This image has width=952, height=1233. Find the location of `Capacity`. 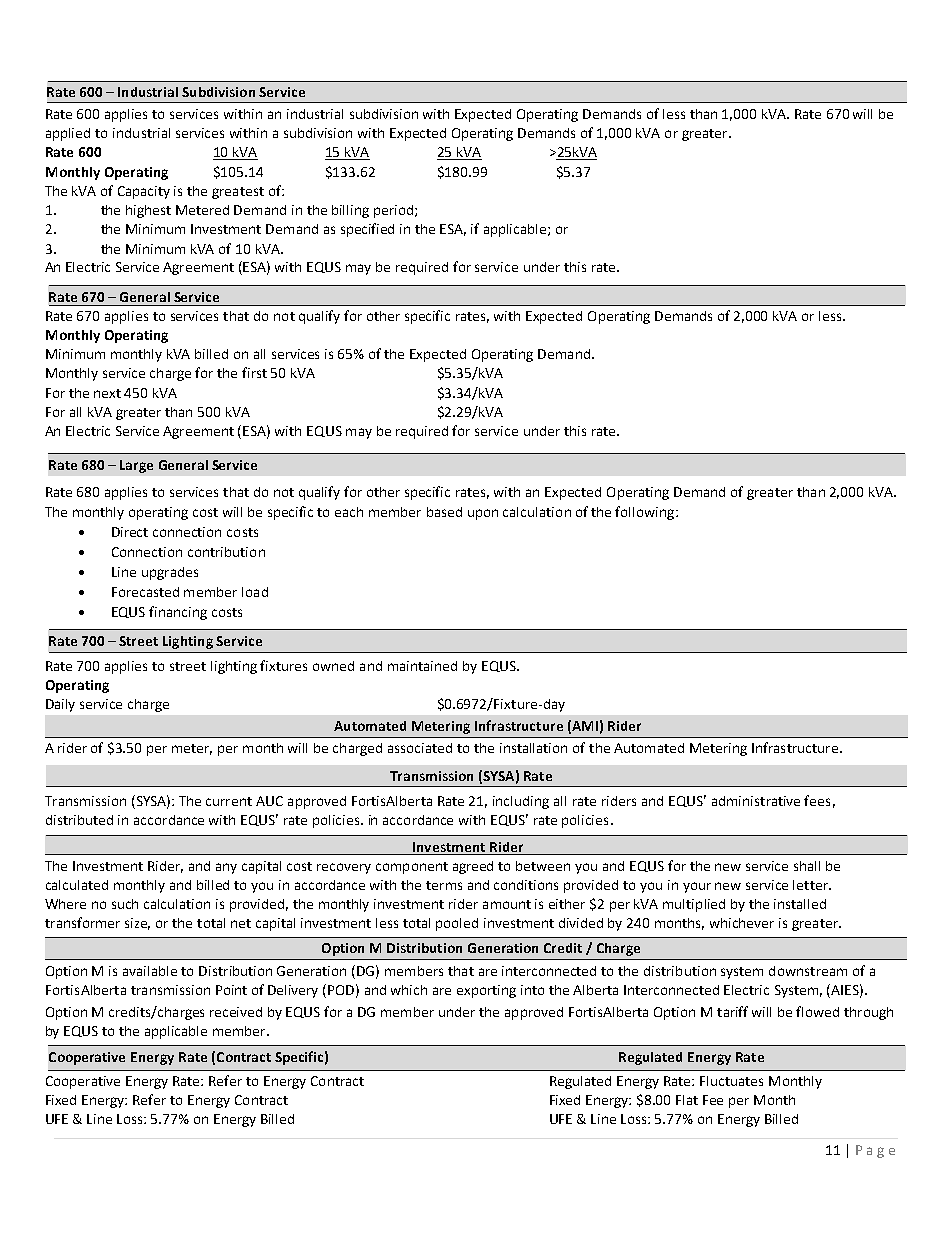

Capacity is located at coordinates (144, 192).
